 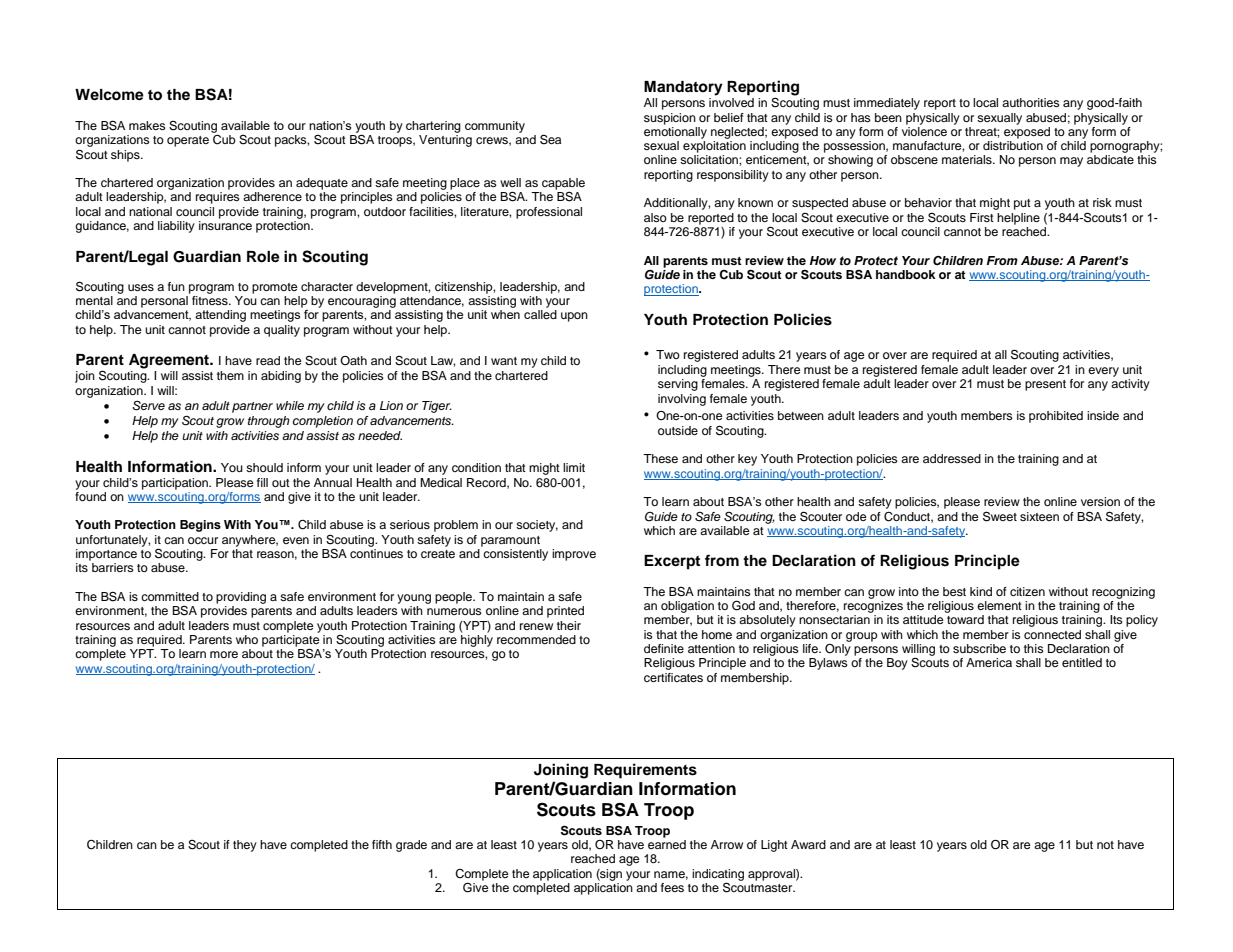 I want to click on participation, so click(x=176, y=484).
